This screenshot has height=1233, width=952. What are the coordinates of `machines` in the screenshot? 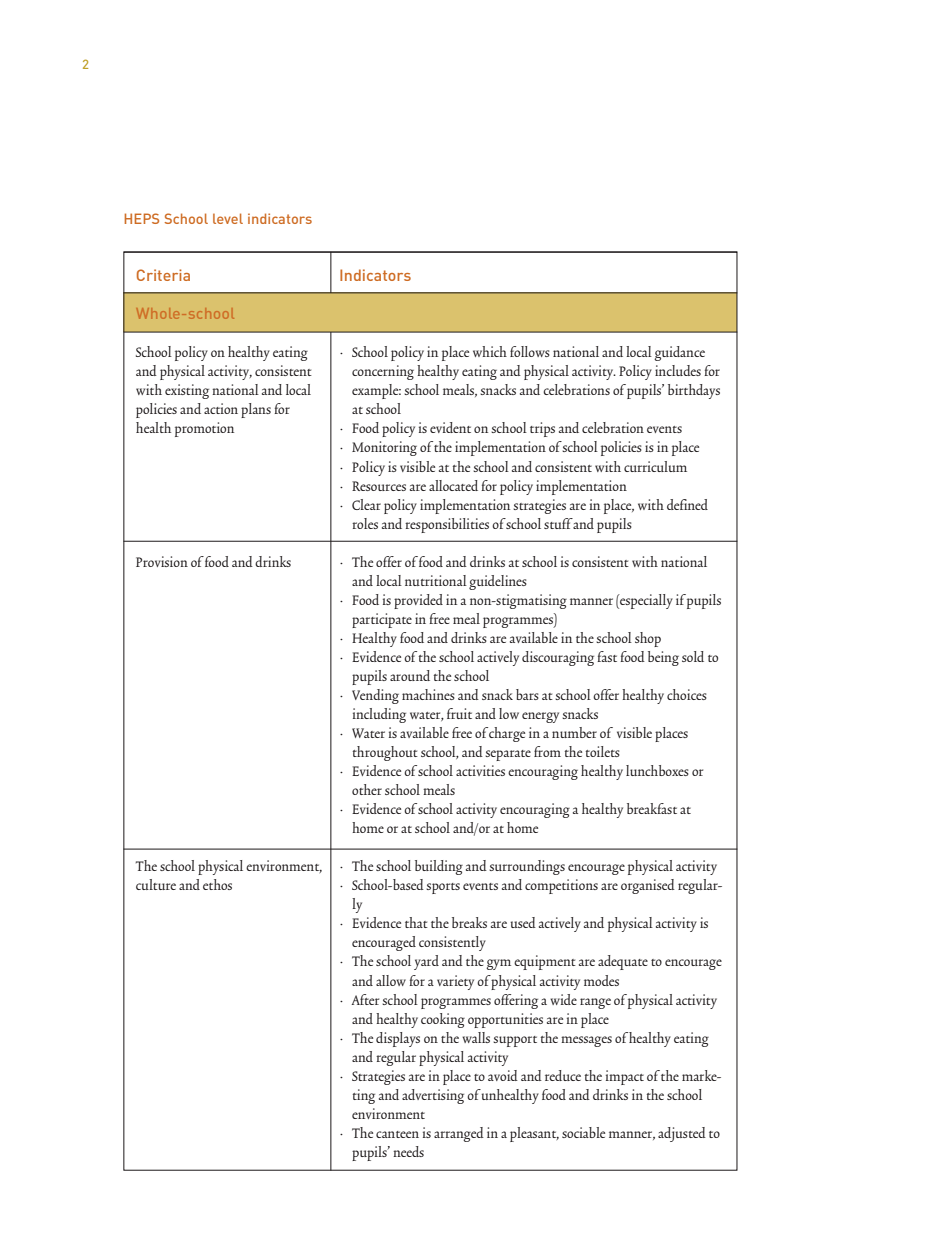 It's located at (428, 694).
